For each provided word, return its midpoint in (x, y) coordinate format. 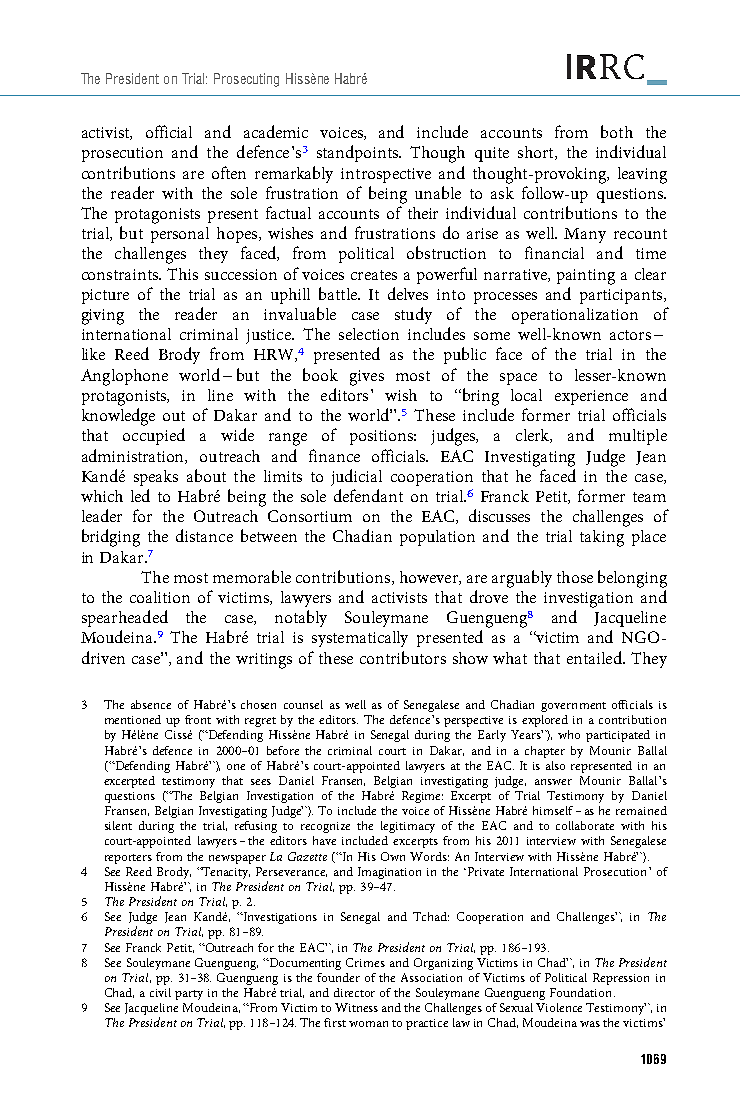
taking (602, 538)
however (430, 578)
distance (204, 535)
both (617, 131)
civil (160, 992)
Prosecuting (246, 80)
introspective (386, 175)
